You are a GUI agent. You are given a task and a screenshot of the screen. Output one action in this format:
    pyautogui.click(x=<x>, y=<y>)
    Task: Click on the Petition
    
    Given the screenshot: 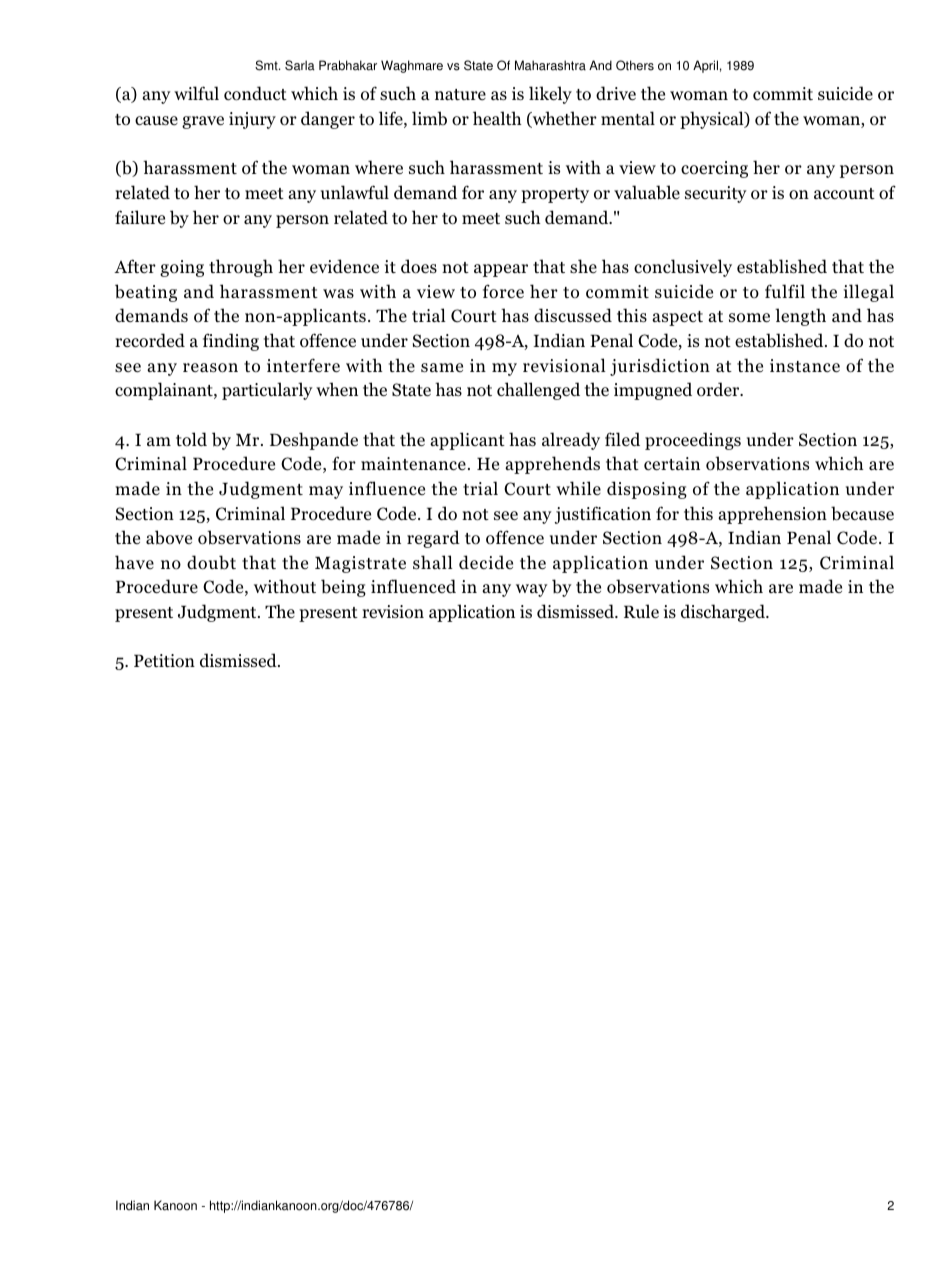 What is the action you would take?
    pyautogui.click(x=164, y=661)
